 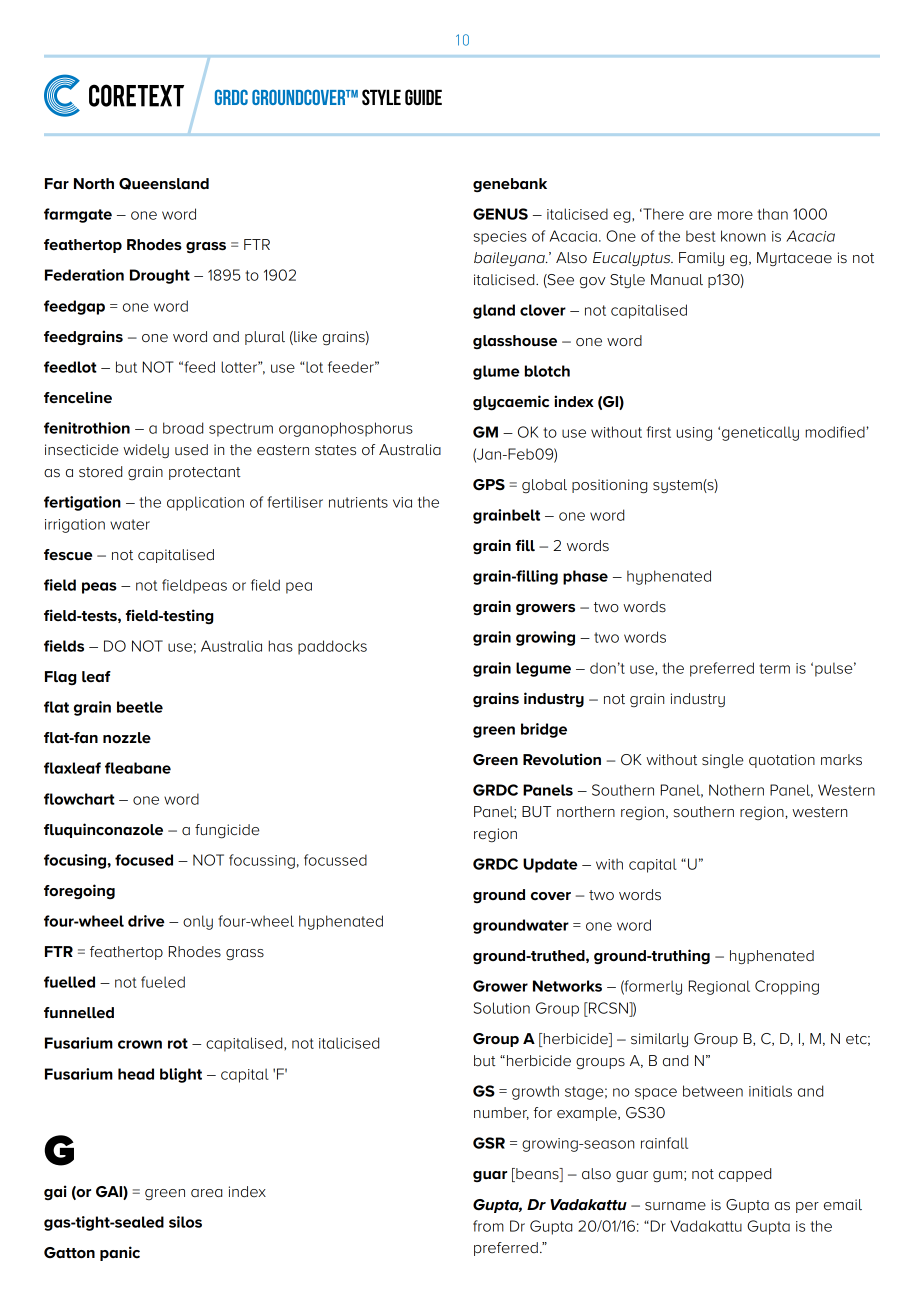 What do you see at coordinates (722, 761) in the document?
I see `single` at bounding box center [722, 761].
